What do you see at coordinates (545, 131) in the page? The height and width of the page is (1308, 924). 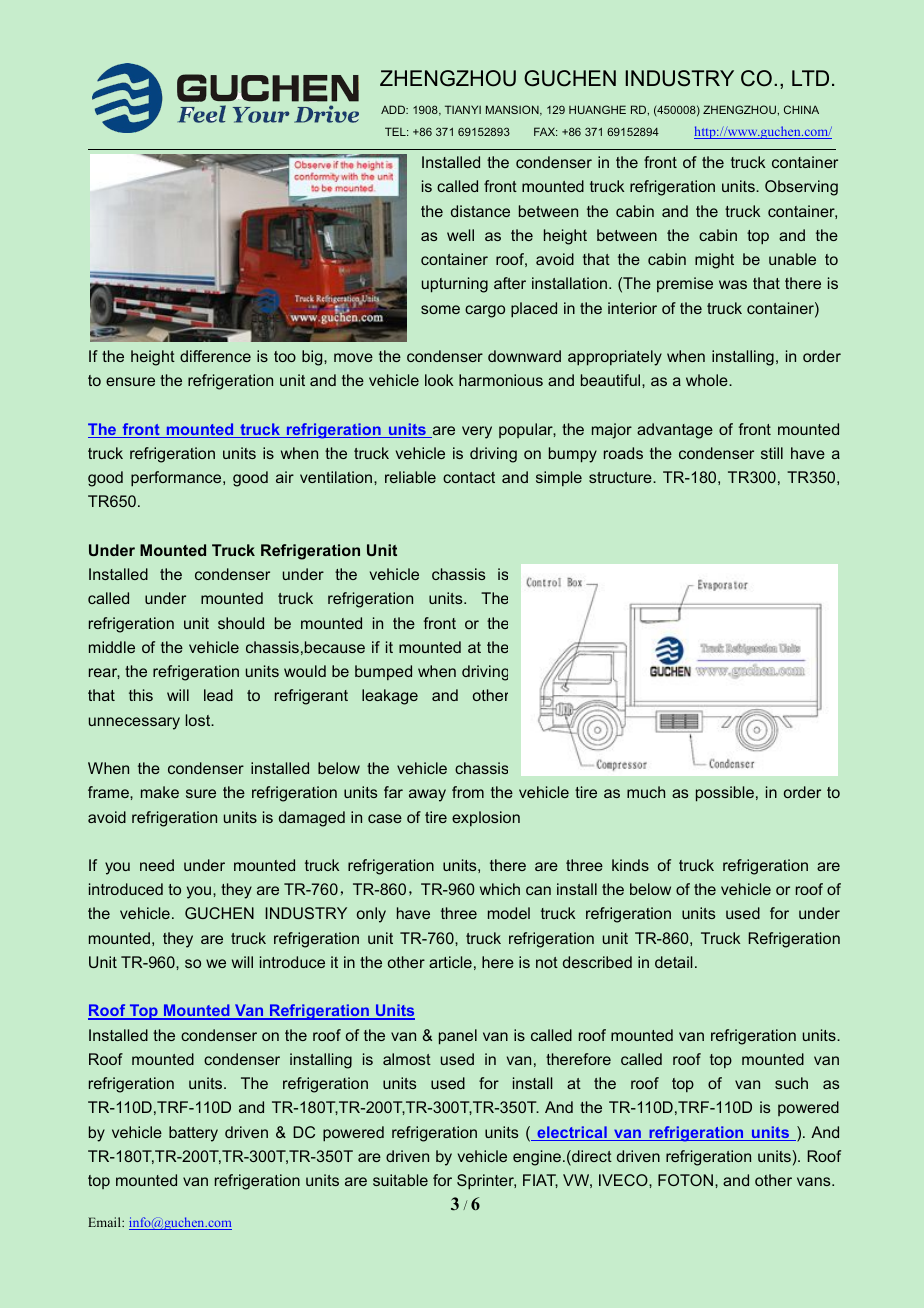 I see `FAX` at bounding box center [545, 131].
